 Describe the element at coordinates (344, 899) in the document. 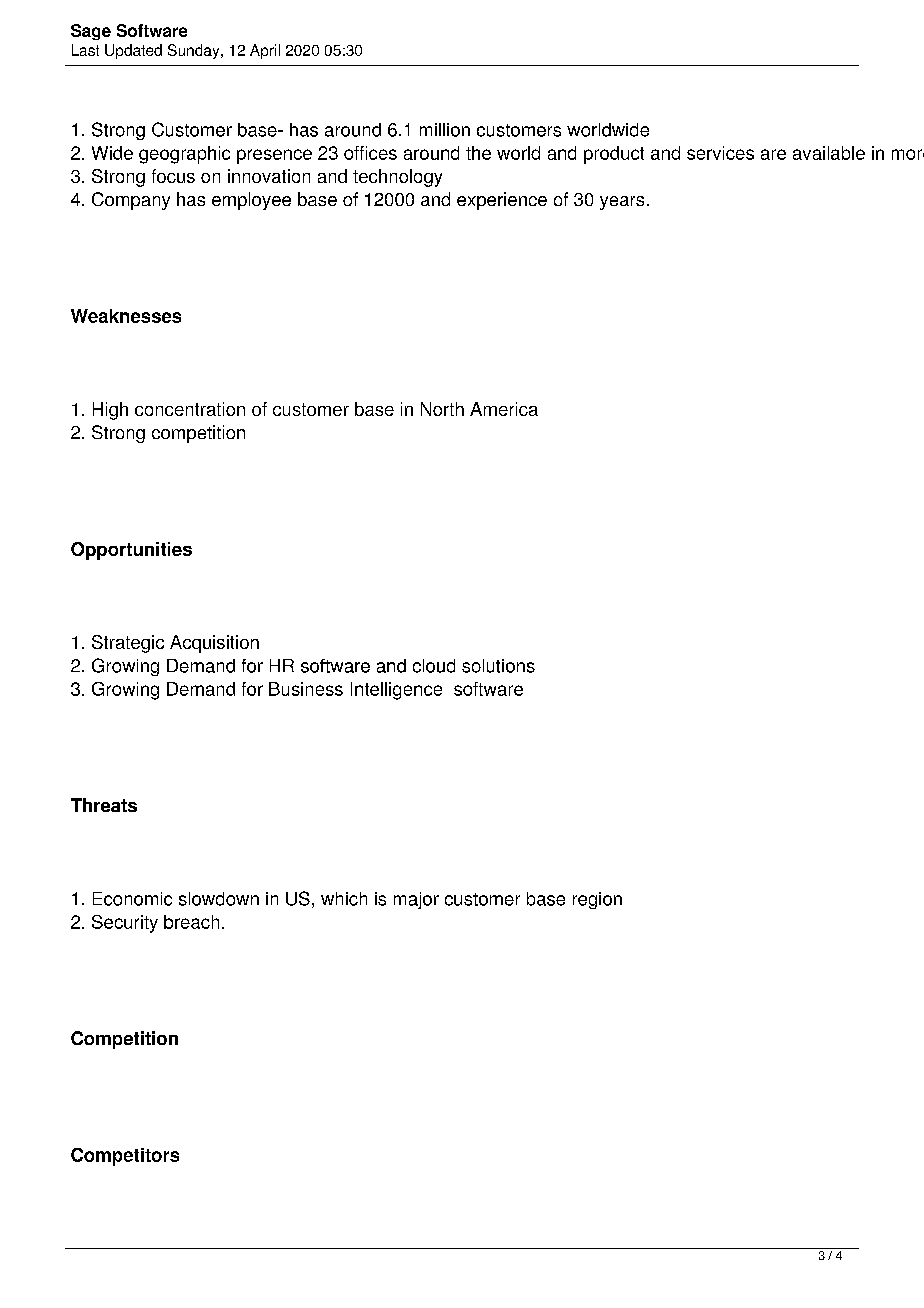

I see `which` at that location.
